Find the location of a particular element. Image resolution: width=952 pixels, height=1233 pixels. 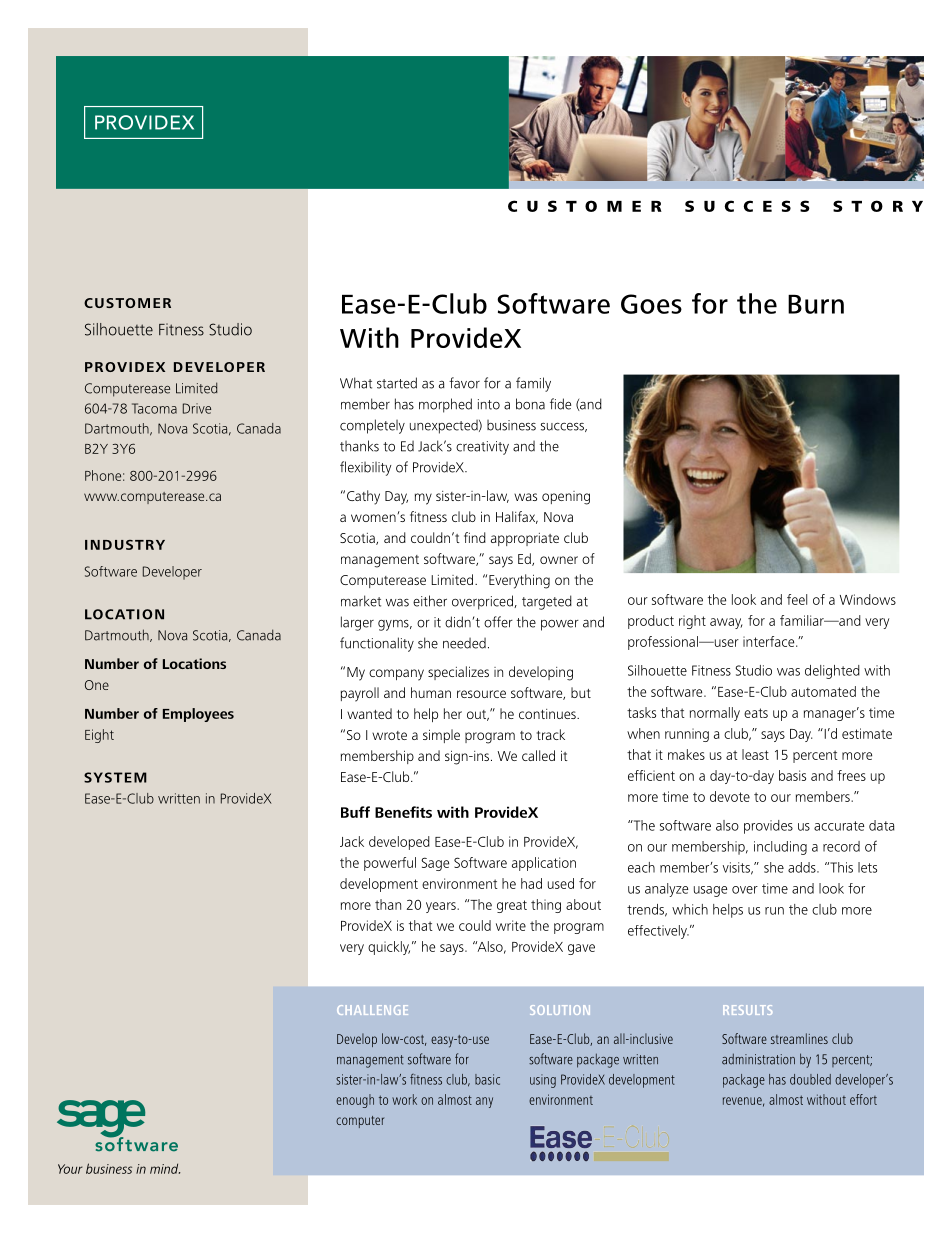

CUSTOMER is located at coordinates (127, 303).
